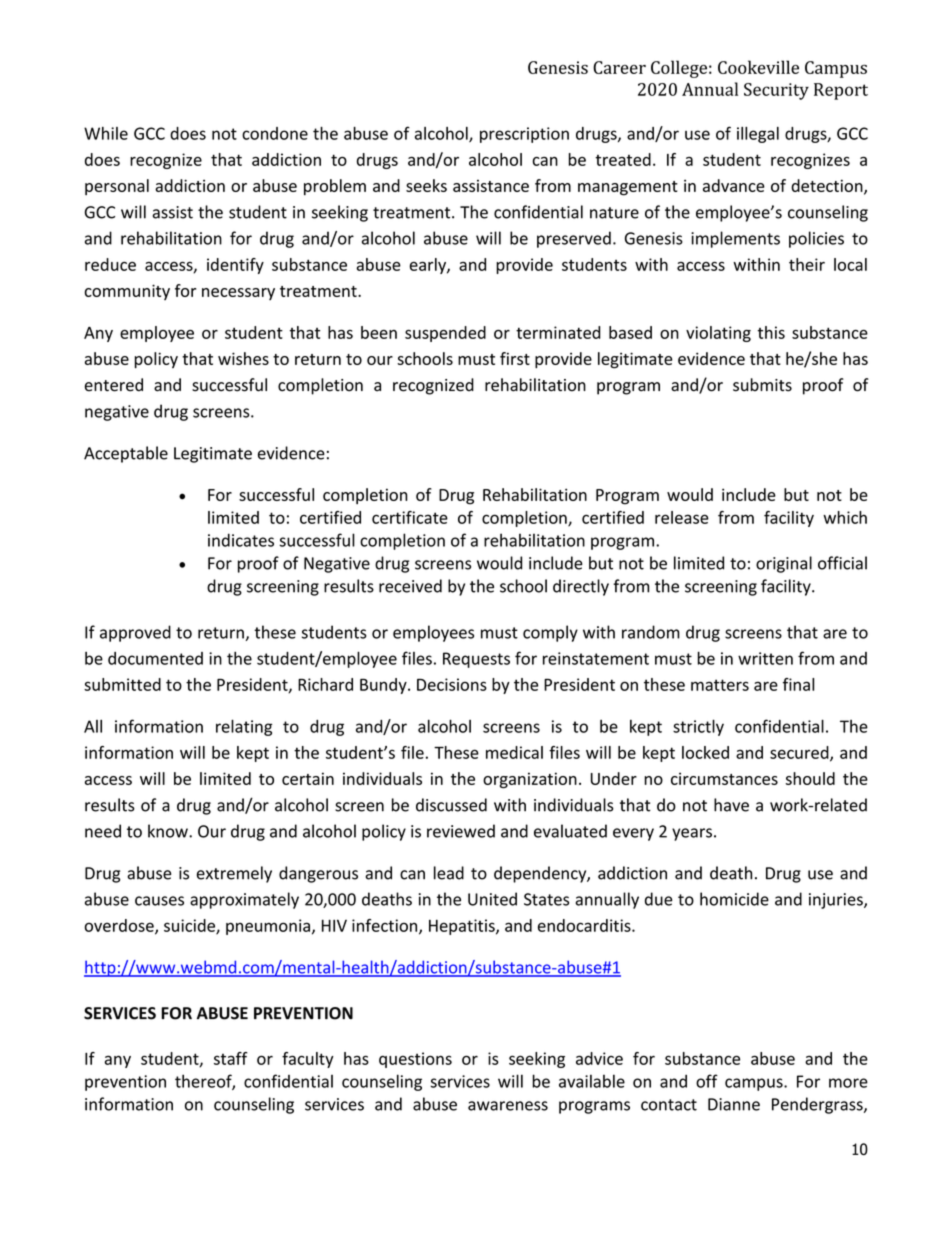 Image resolution: width=952 pixels, height=1233 pixels. What do you see at coordinates (476, 660) in the document?
I see `Requests` at bounding box center [476, 660].
